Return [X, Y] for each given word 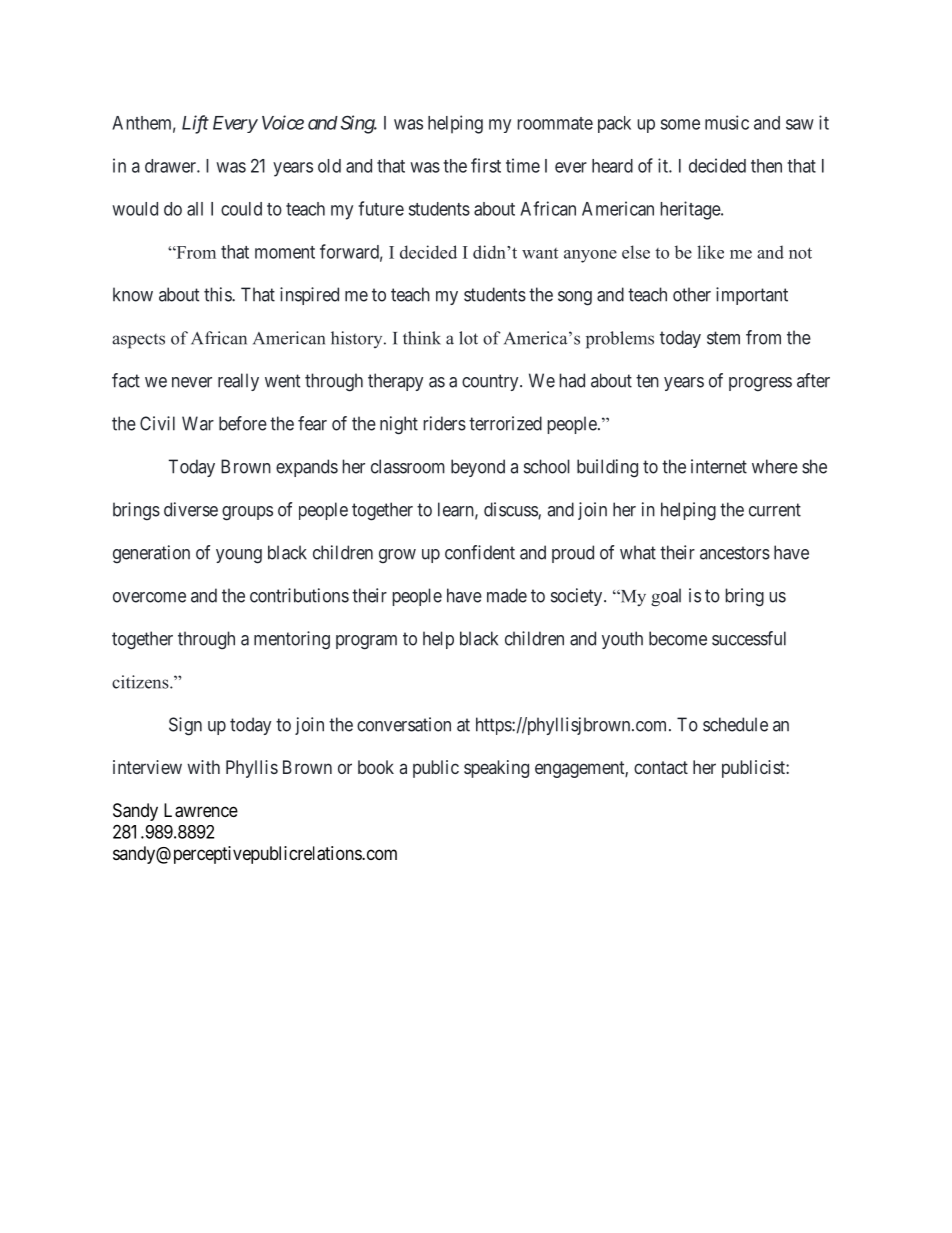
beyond [478, 468]
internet [719, 466]
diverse [191, 509]
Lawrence [201, 810]
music [727, 122]
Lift [195, 124]
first [486, 165]
